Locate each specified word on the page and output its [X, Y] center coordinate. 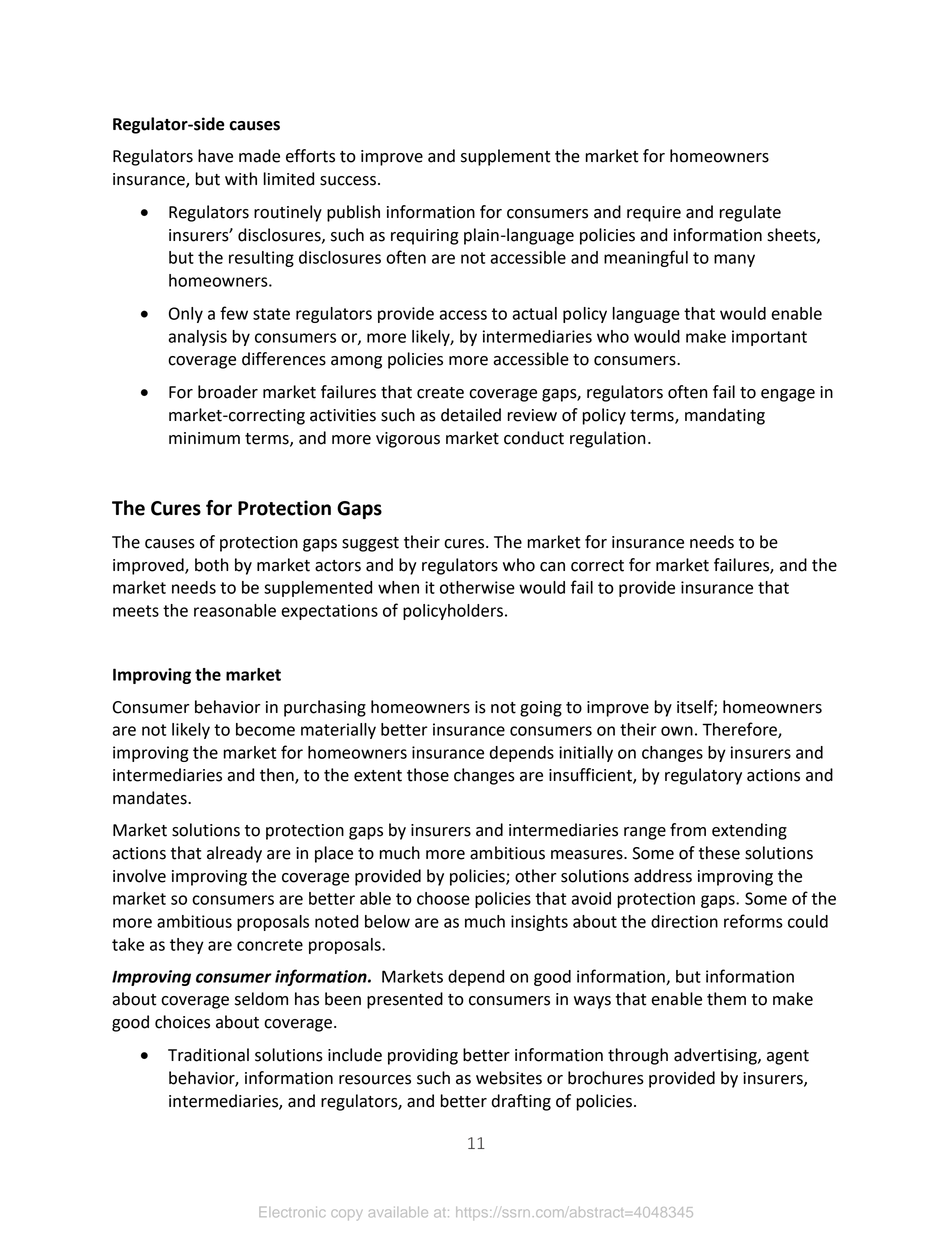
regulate [750, 213]
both [211, 565]
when [398, 587]
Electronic [292, 1212]
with [241, 179]
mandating [725, 416]
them [726, 999]
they [187, 946]
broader [228, 392]
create [440, 393]
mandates [151, 798]
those [428, 775]
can [552, 567]
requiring [425, 237]
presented [405, 1000]
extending [749, 831]
